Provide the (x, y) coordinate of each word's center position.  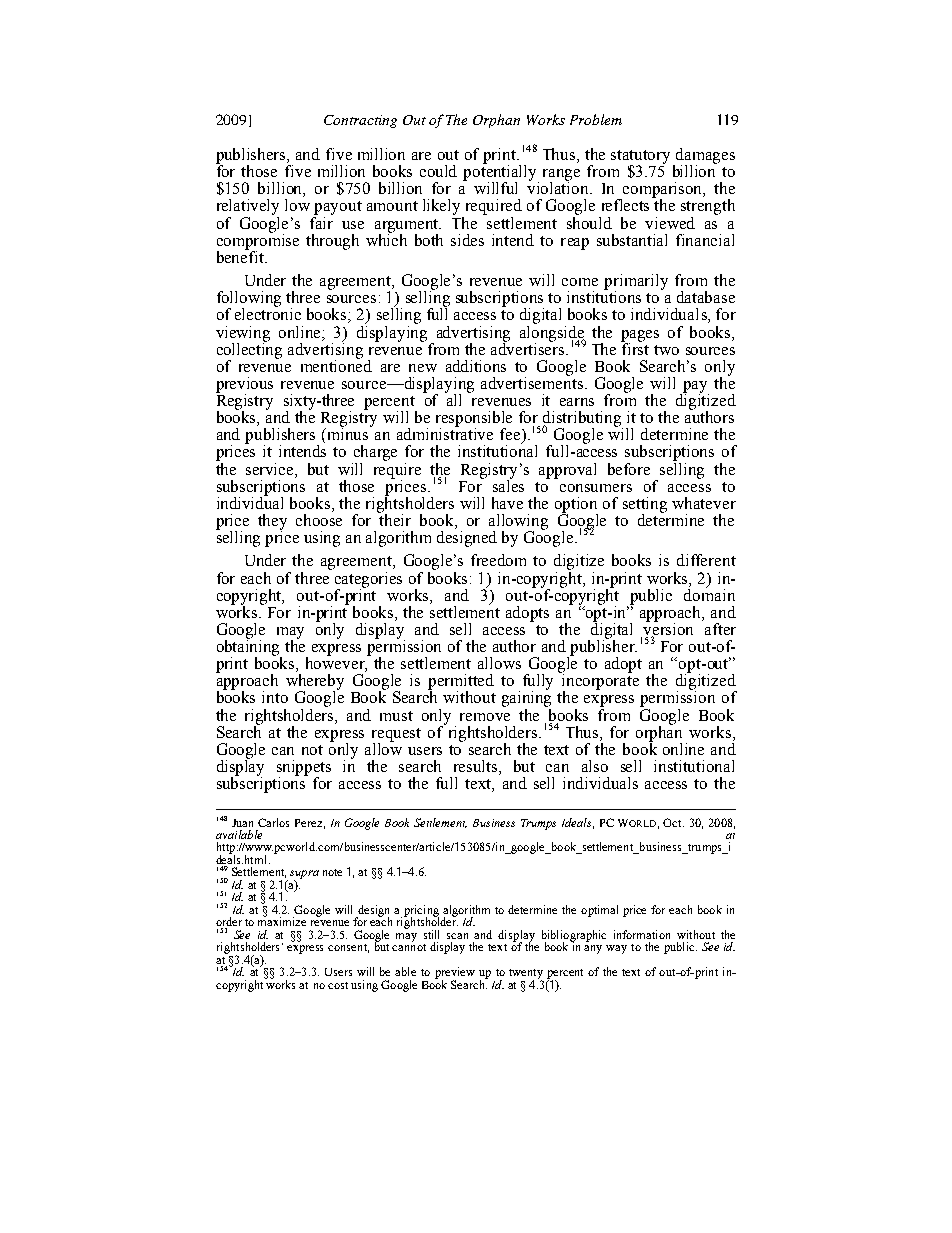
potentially (501, 173)
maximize (282, 920)
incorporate (599, 682)
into (275, 697)
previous (244, 386)
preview (455, 974)
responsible (474, 420)
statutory (642, 158)
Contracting (360, 121)
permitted (461, 683)
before (629, 469)
